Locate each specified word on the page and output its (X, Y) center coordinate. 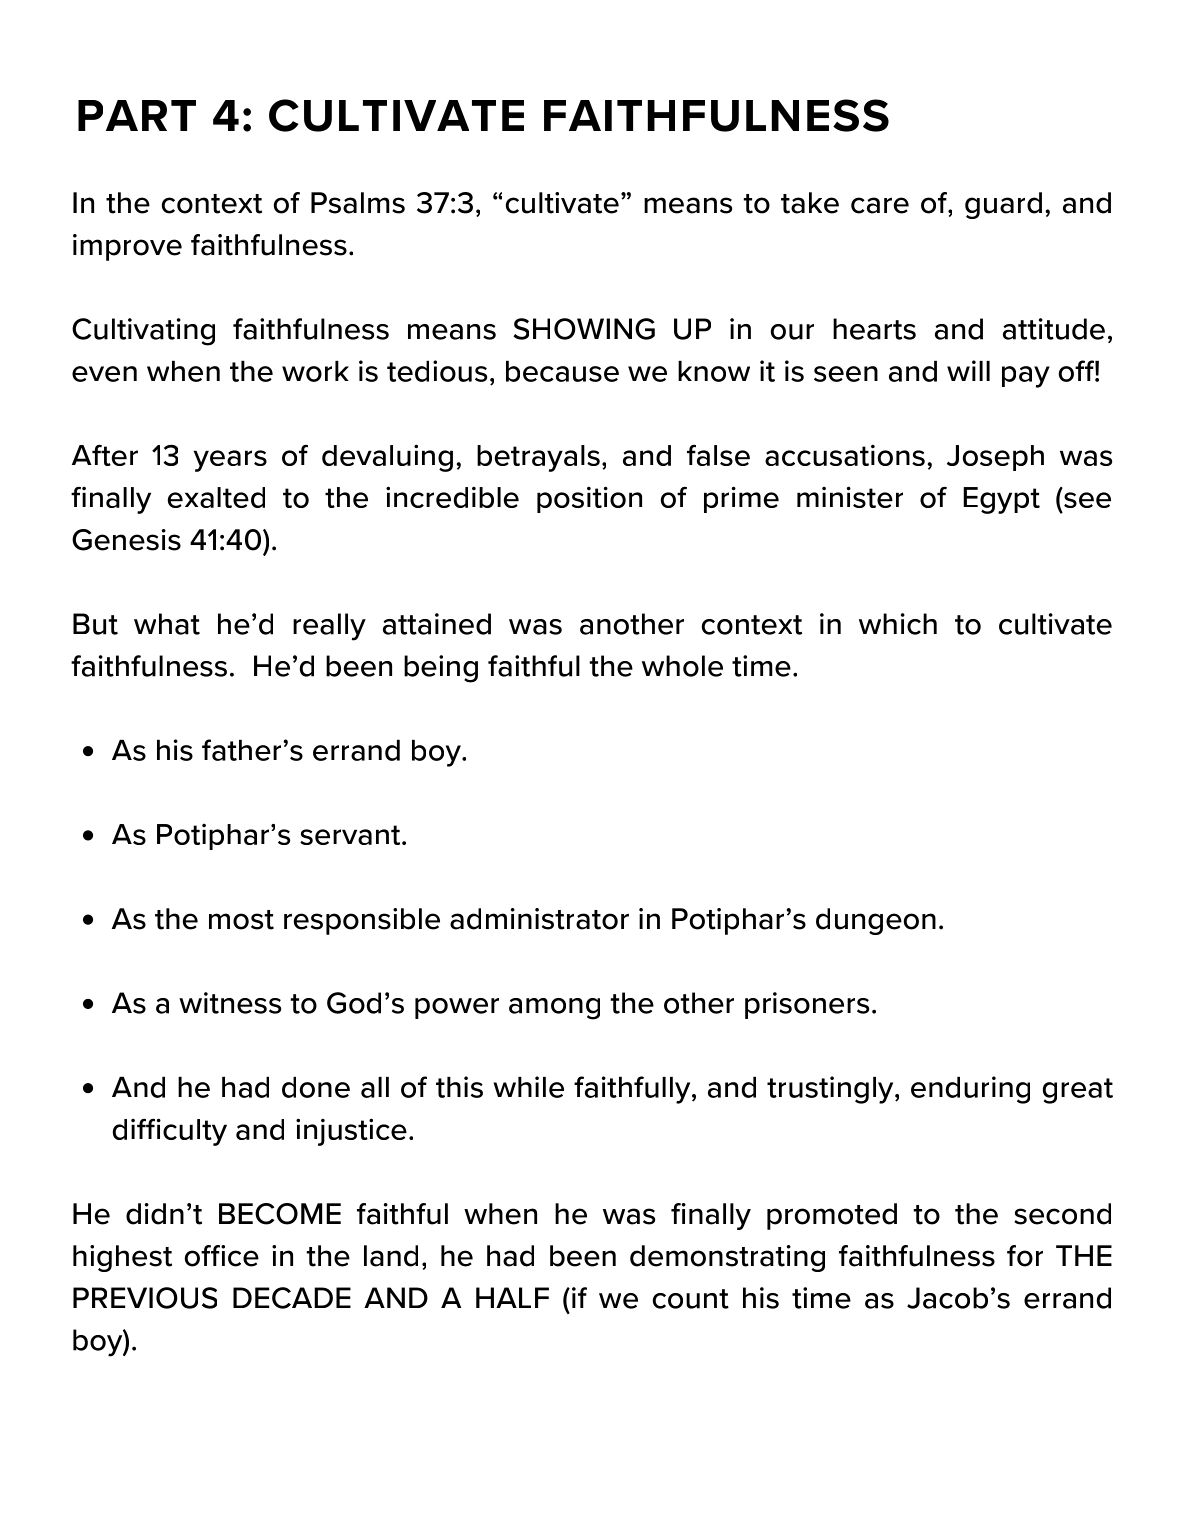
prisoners (807, 1005)
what (167, 624)
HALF (512, 1297)
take (810, 203)
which (898, 624)
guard (1003, 205)
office (222, 1256)
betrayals (538, 458)
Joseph (995, 458)
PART (137, 115)
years (230, 461)
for (1025, 1256)
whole (682, 666)
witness (230, 1003)
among (554, 1009)
